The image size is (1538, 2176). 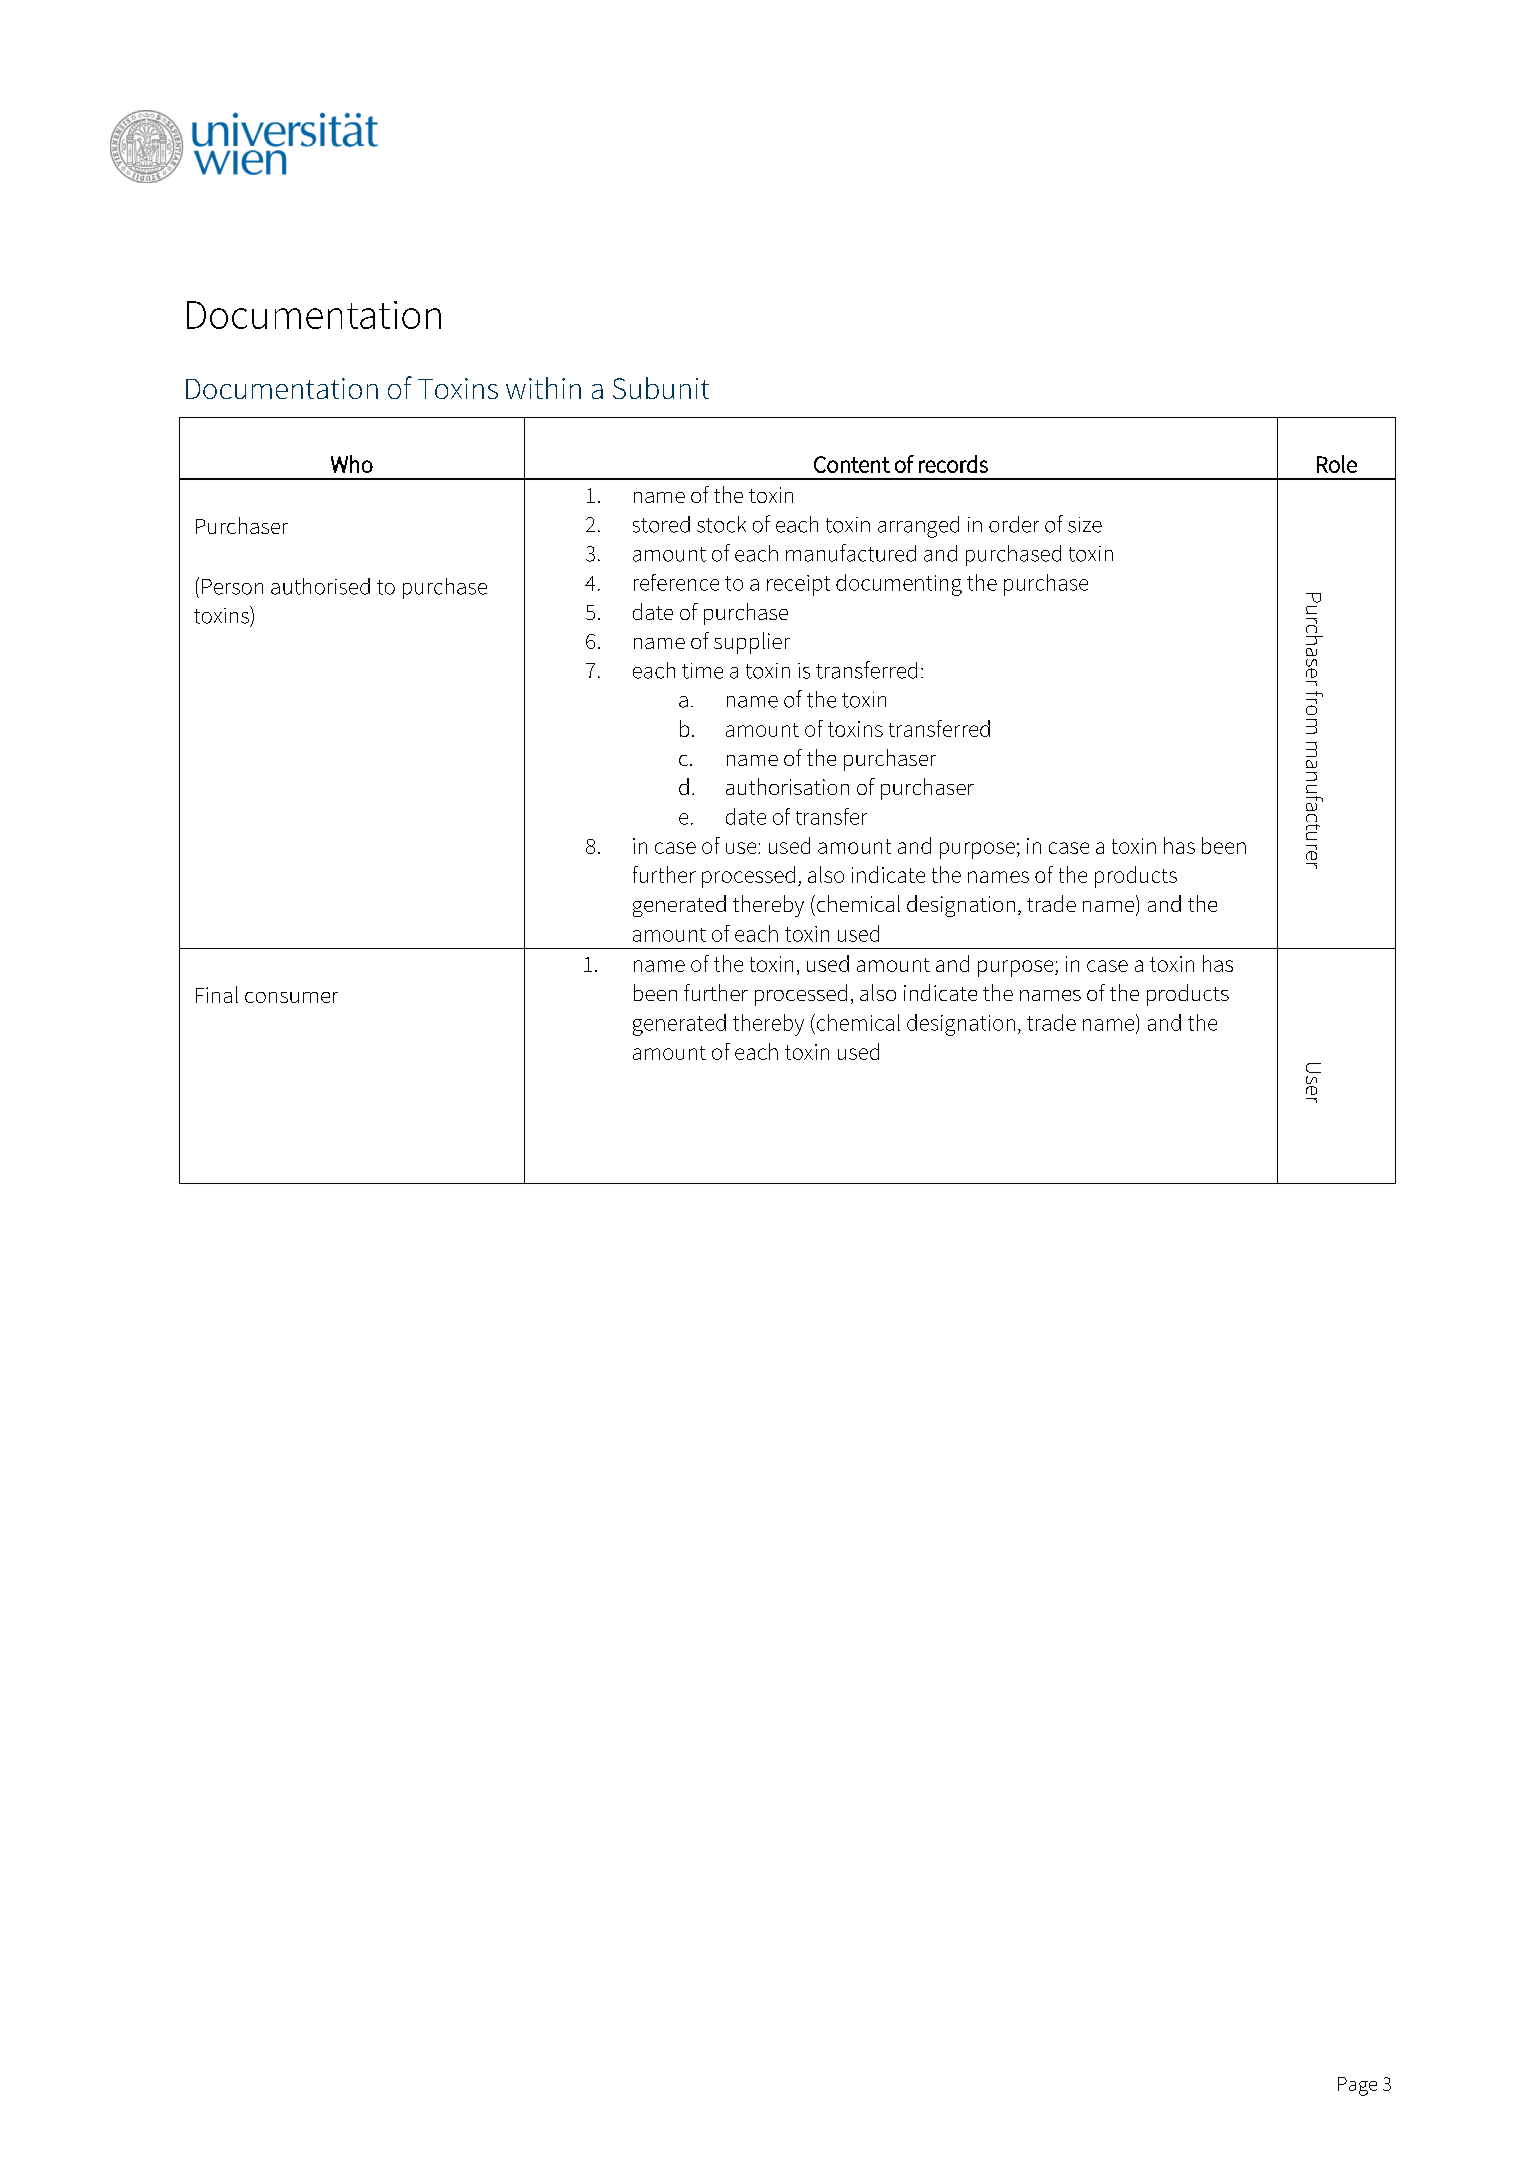 I want to click on time, so click(x=702, y=671).
